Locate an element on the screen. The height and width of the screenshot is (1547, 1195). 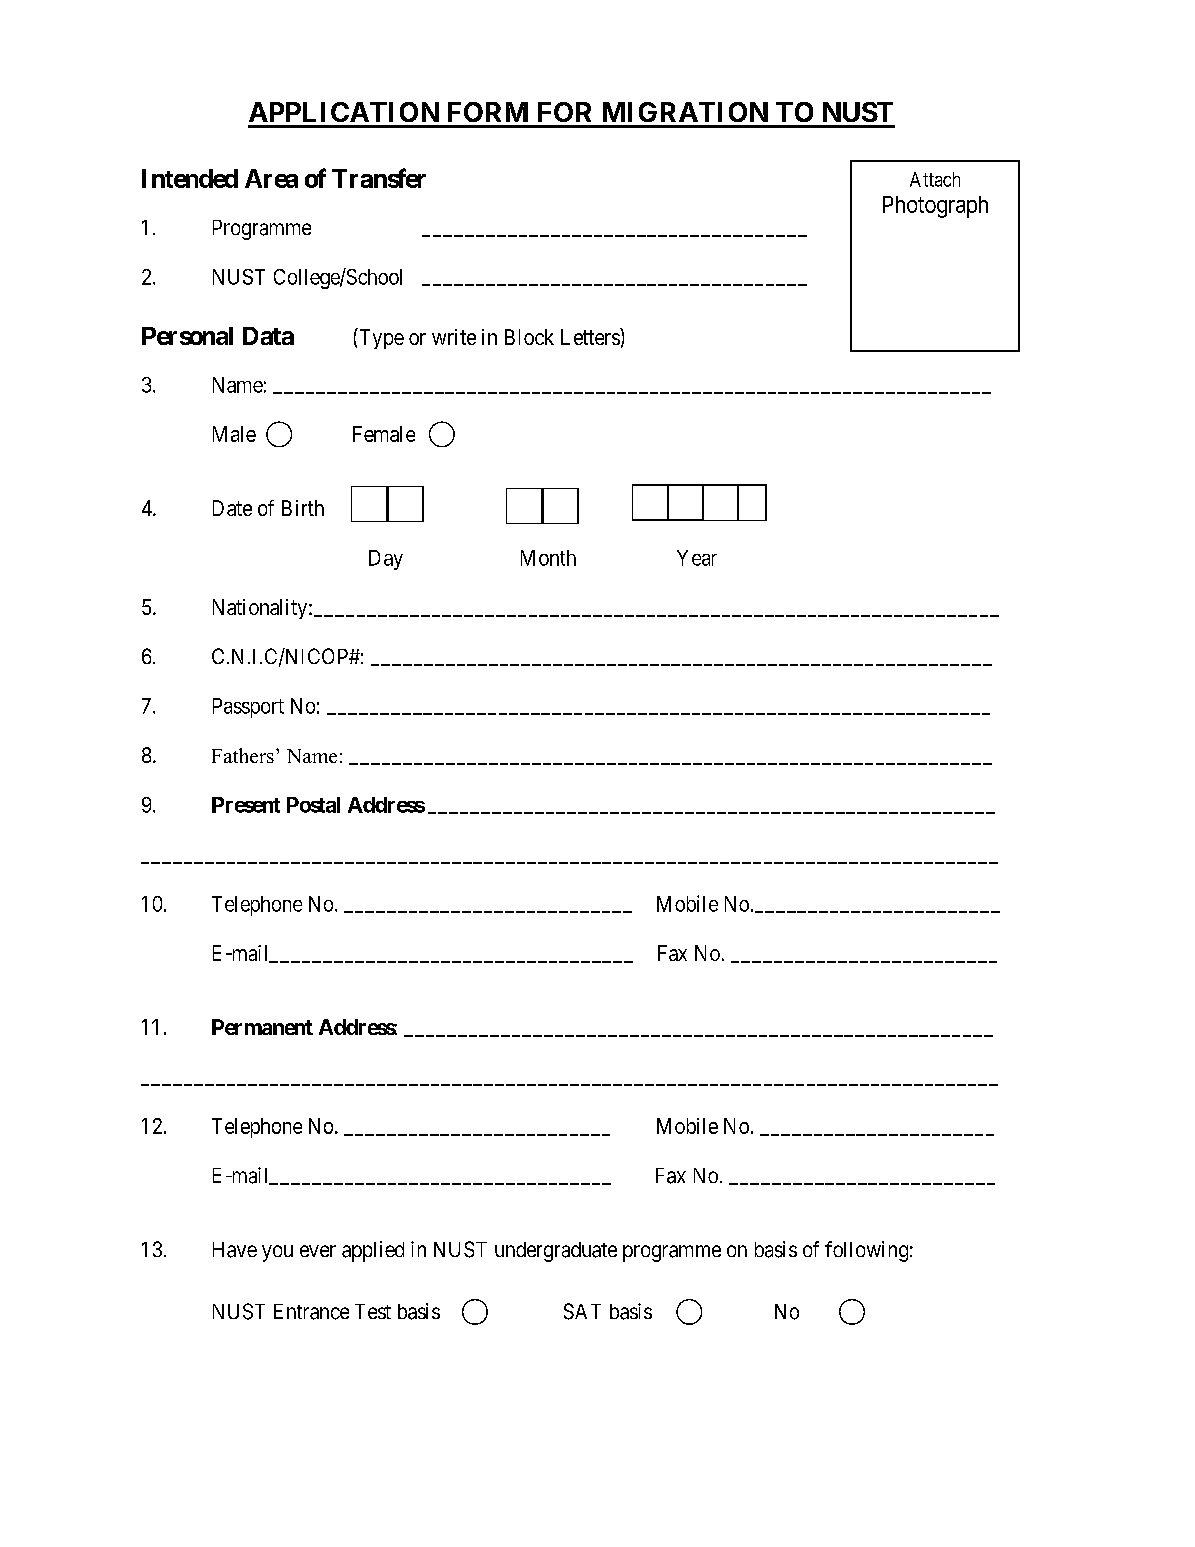
Photograph is located at coordinates (935, 207).
